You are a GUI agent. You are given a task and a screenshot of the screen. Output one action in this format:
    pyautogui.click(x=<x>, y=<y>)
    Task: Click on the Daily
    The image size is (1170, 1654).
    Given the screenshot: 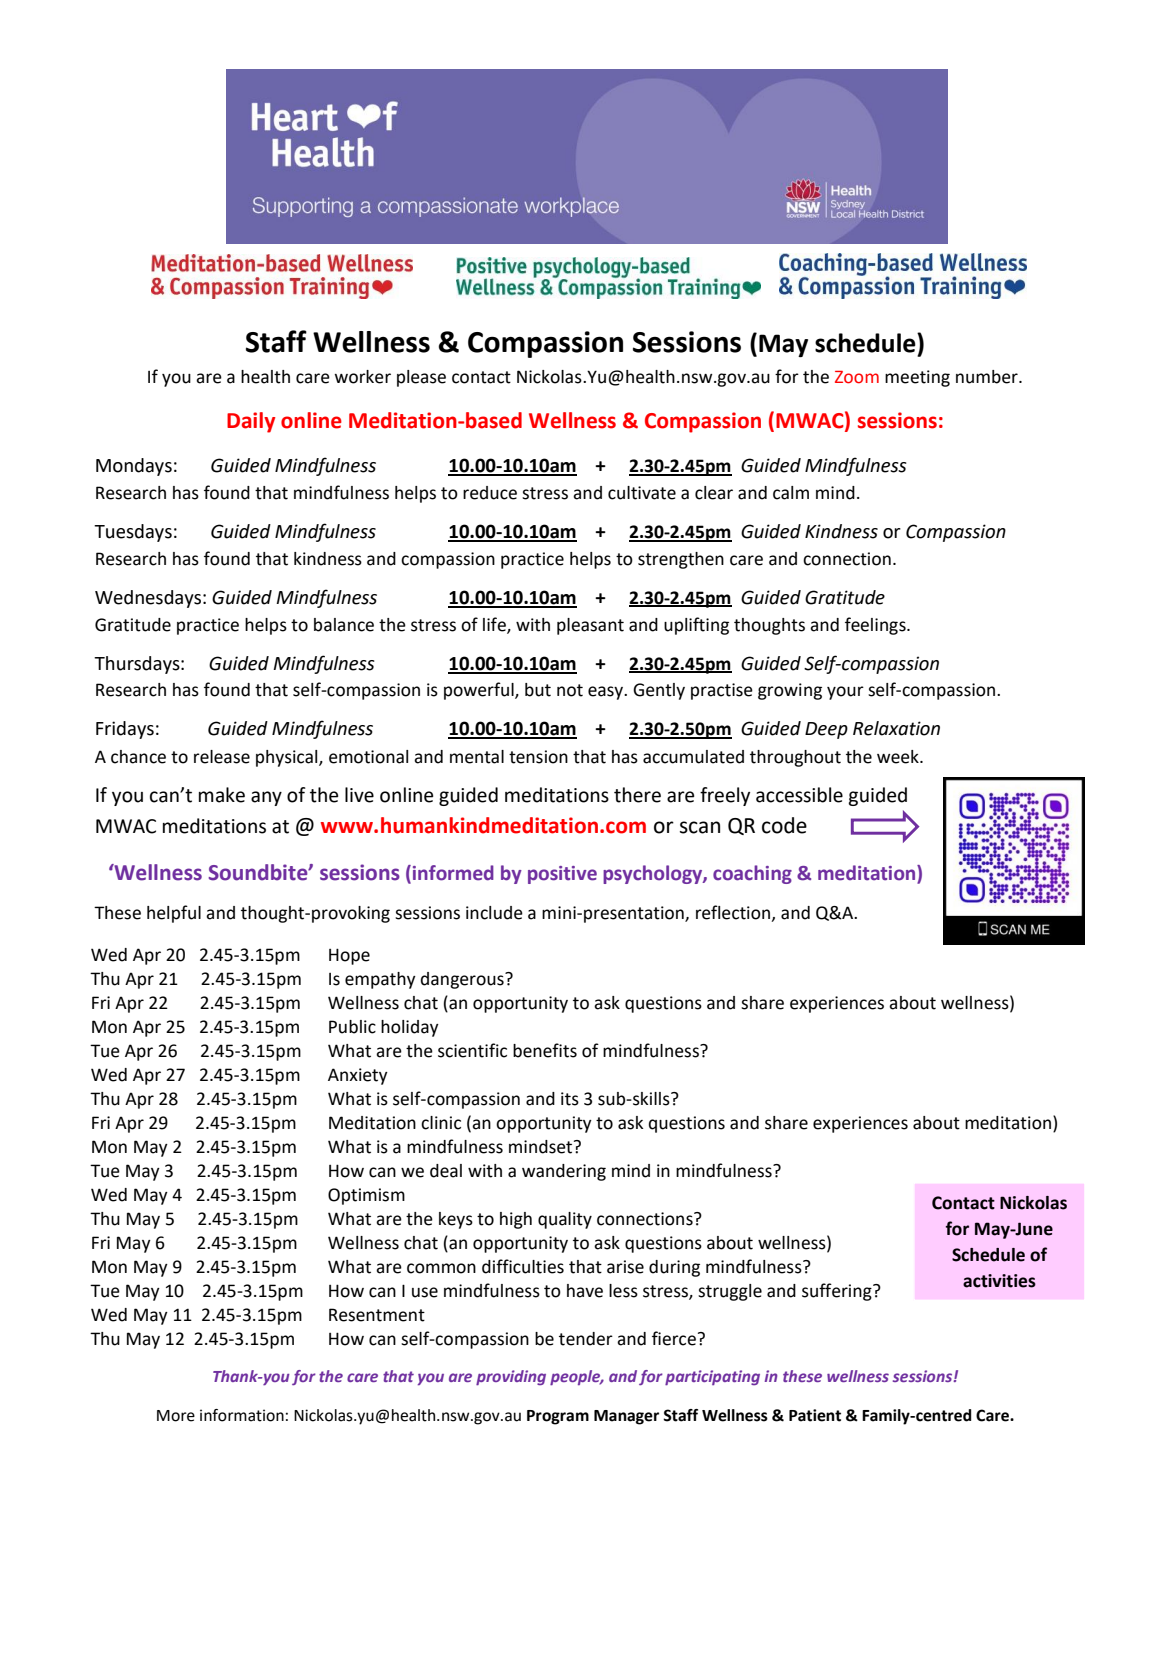 What is the action you would take?
    pyautogui.click(x=251, y=422)
